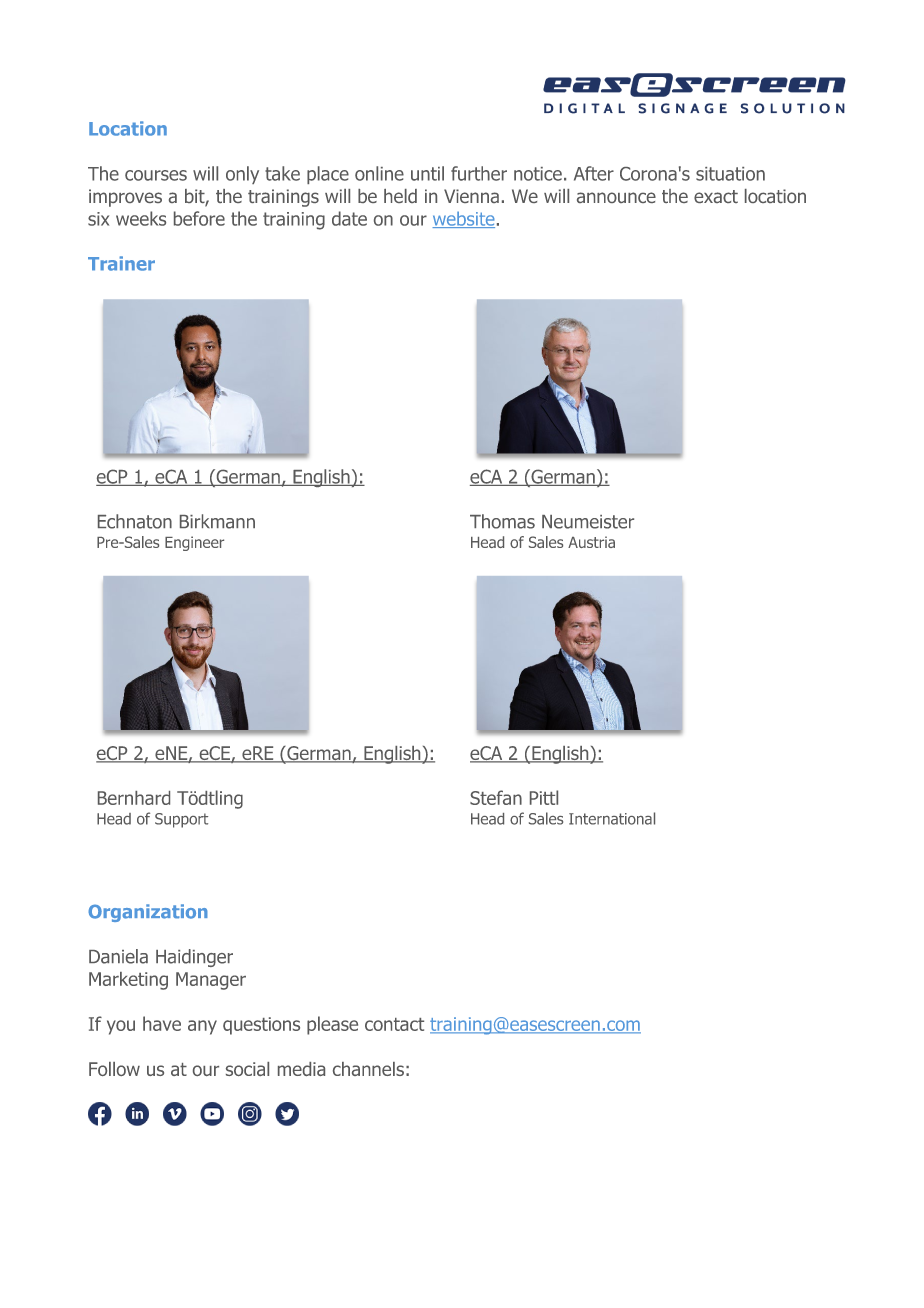  Describe the element at coordinates (502, 521) in the page. I see `Thomas` at that location.
